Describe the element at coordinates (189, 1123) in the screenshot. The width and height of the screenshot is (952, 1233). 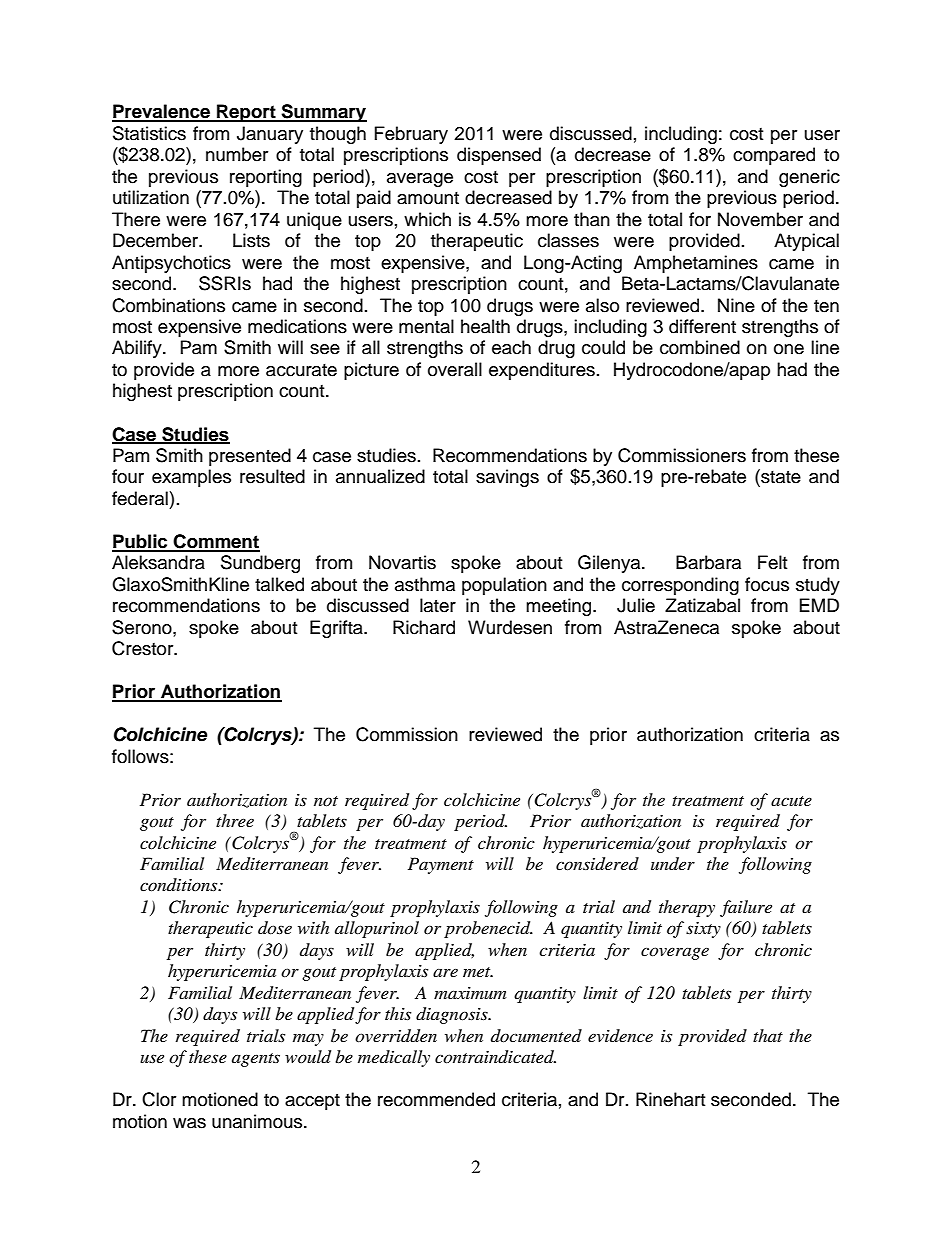
I see `was` at that location.
